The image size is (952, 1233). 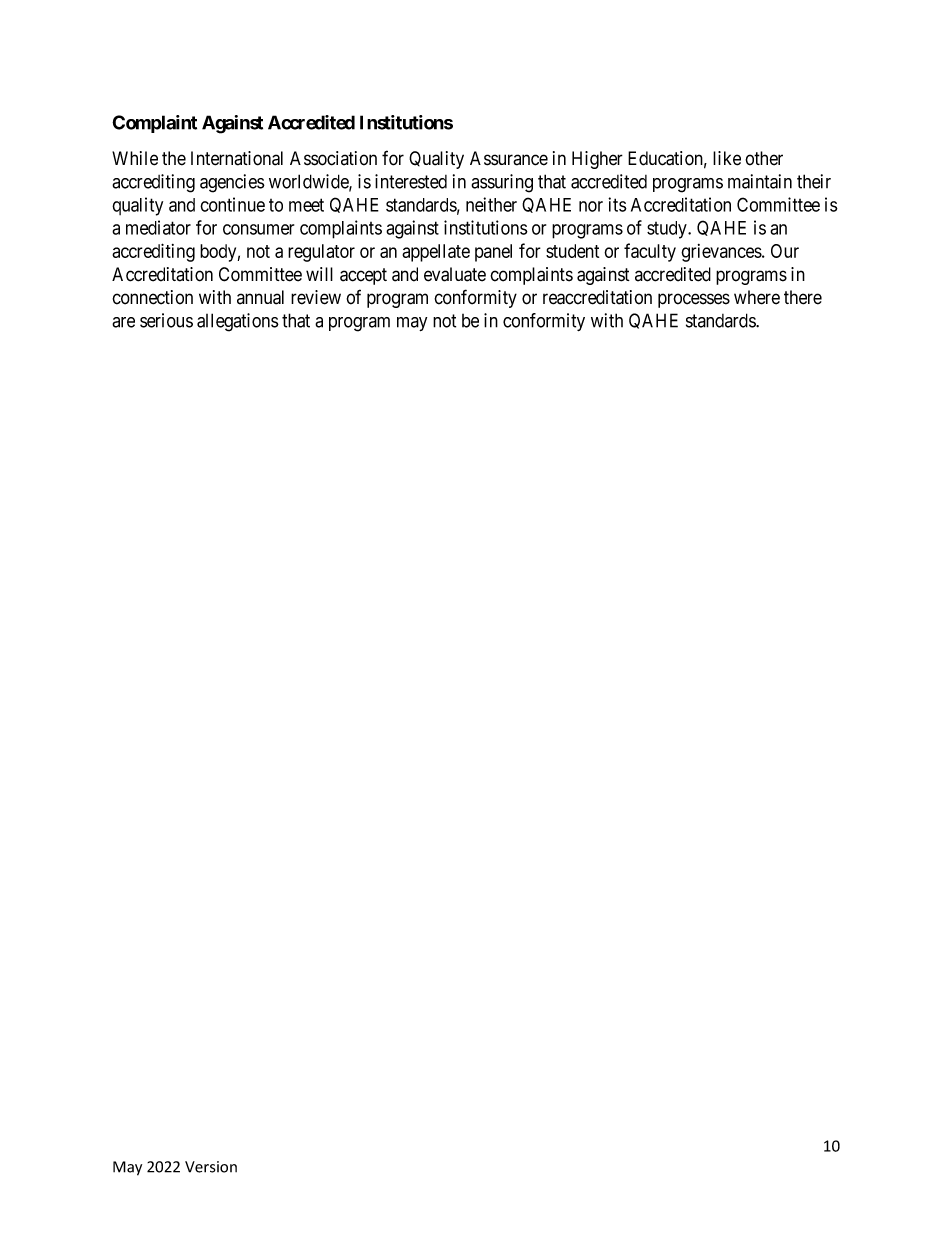 I want to click on neither, so click(x=491, y=204).
